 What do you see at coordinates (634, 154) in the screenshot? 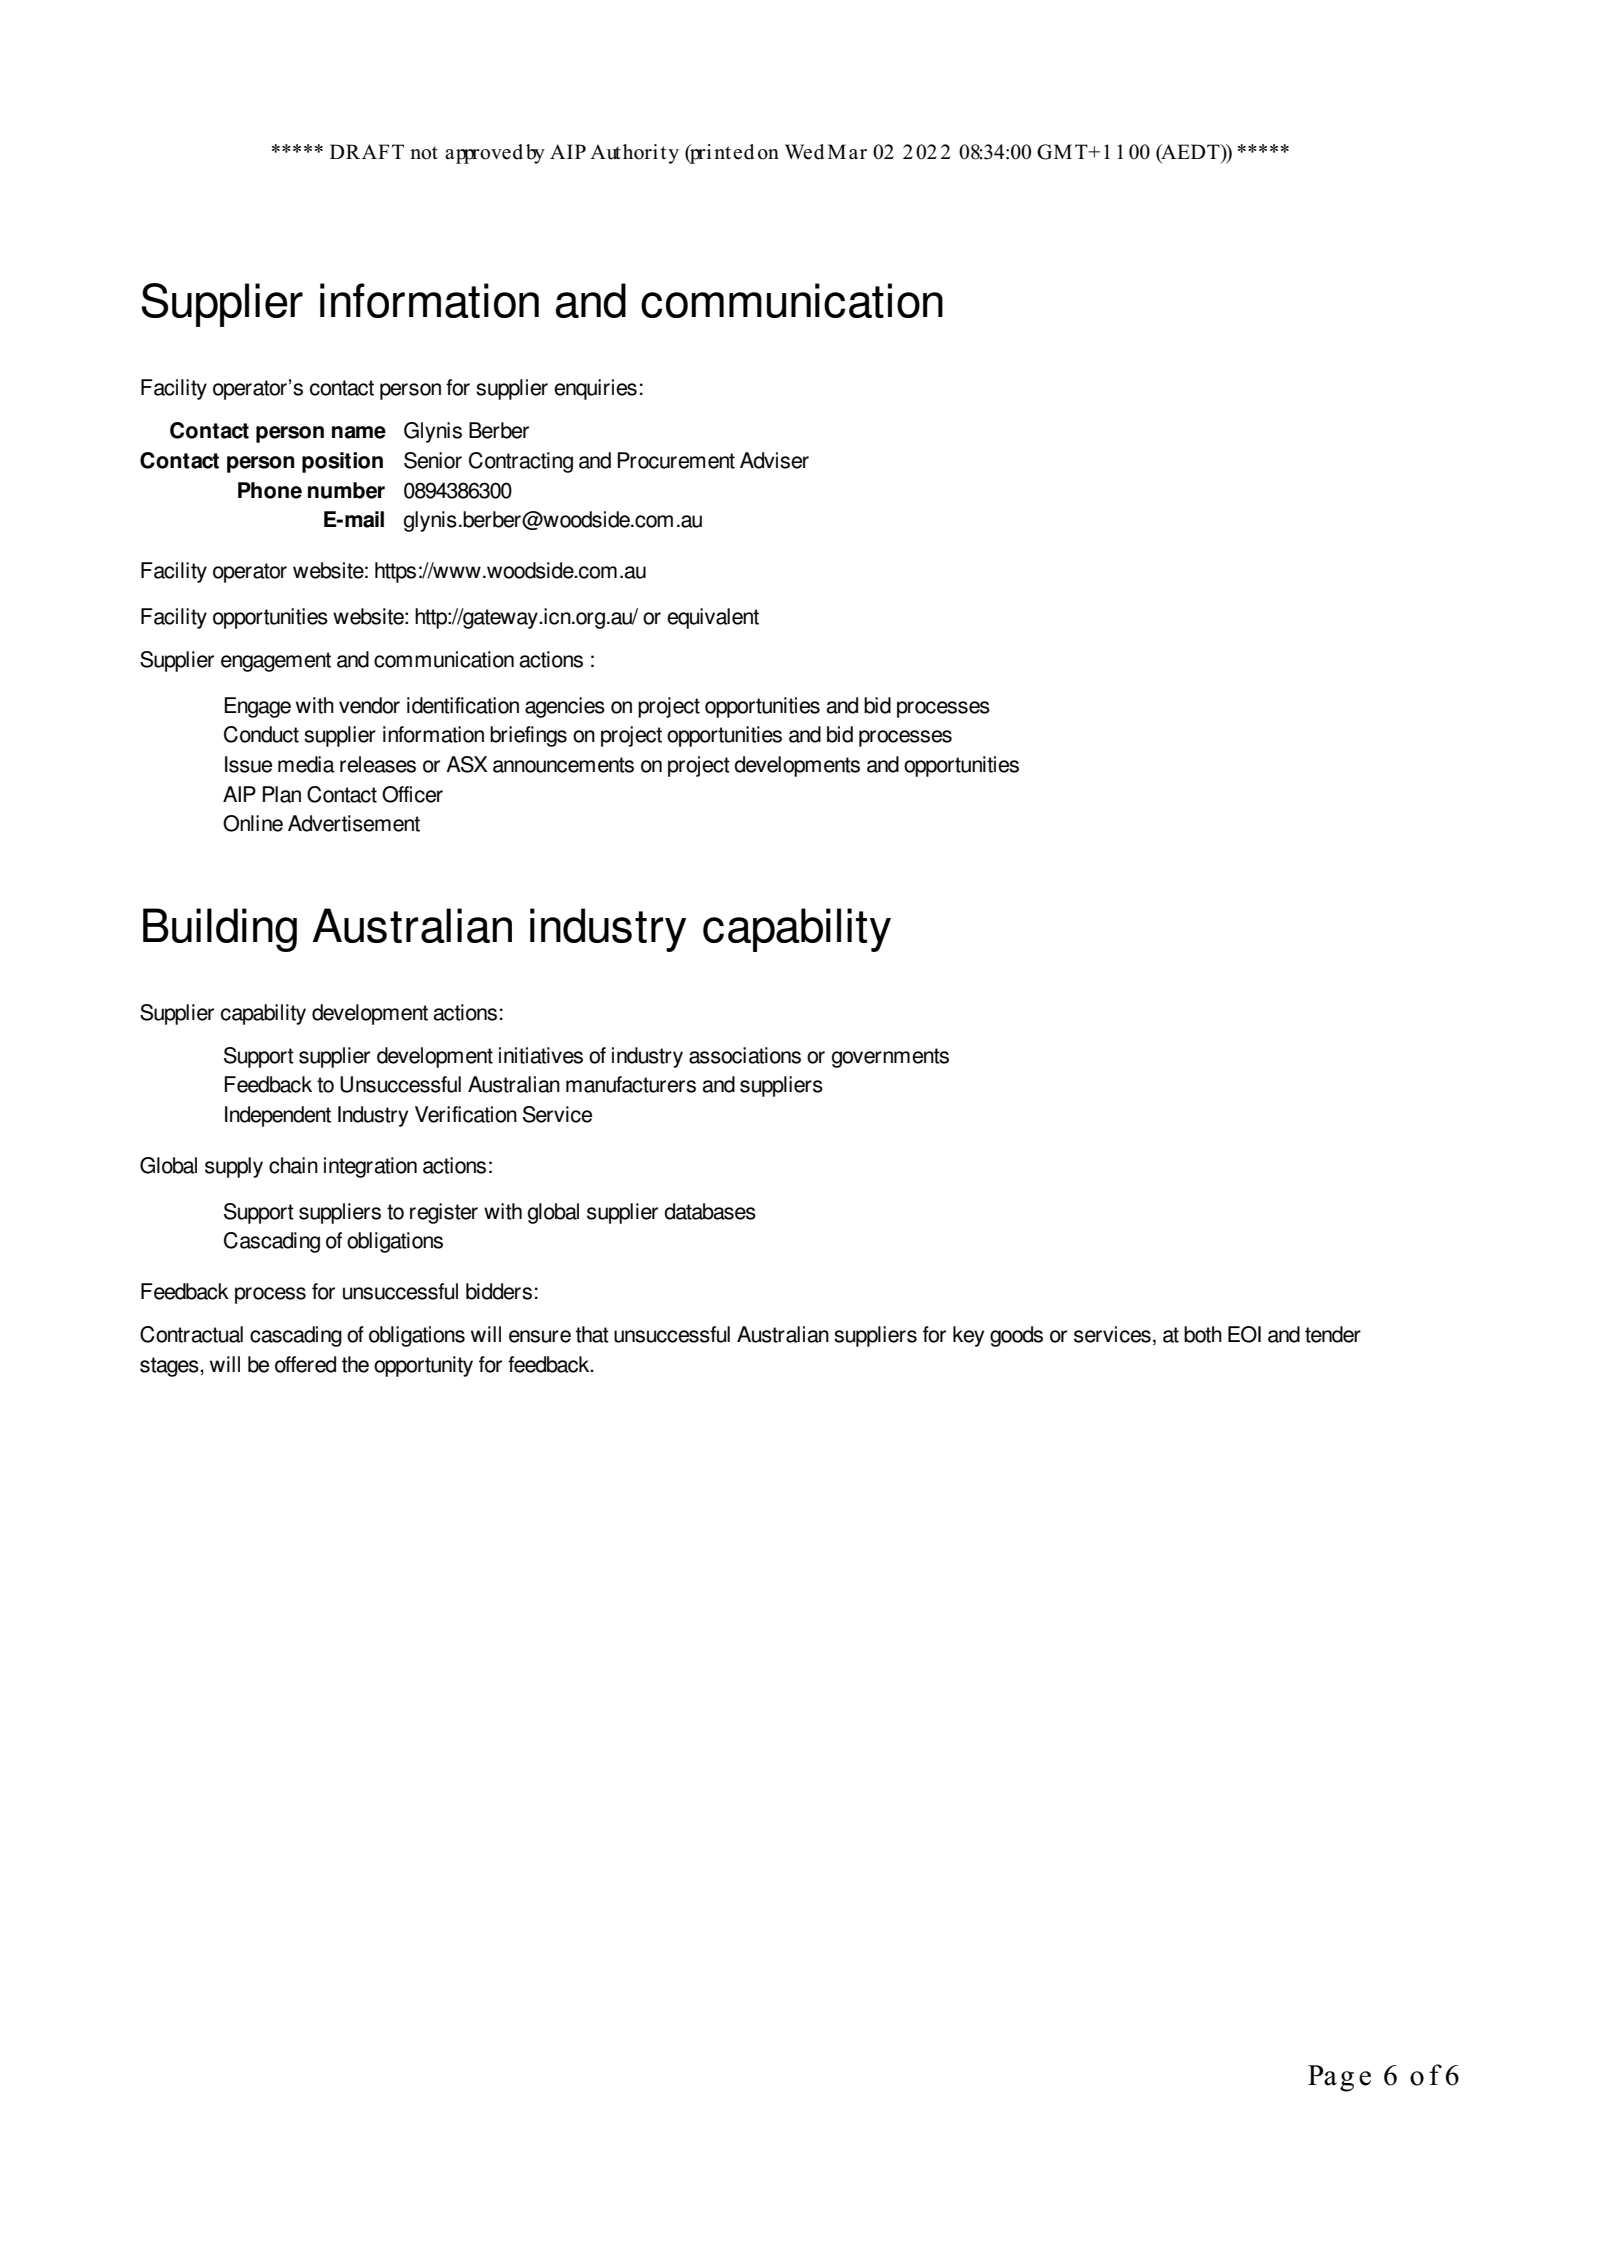
I see `Authority` at bounding box center [634, 154].
